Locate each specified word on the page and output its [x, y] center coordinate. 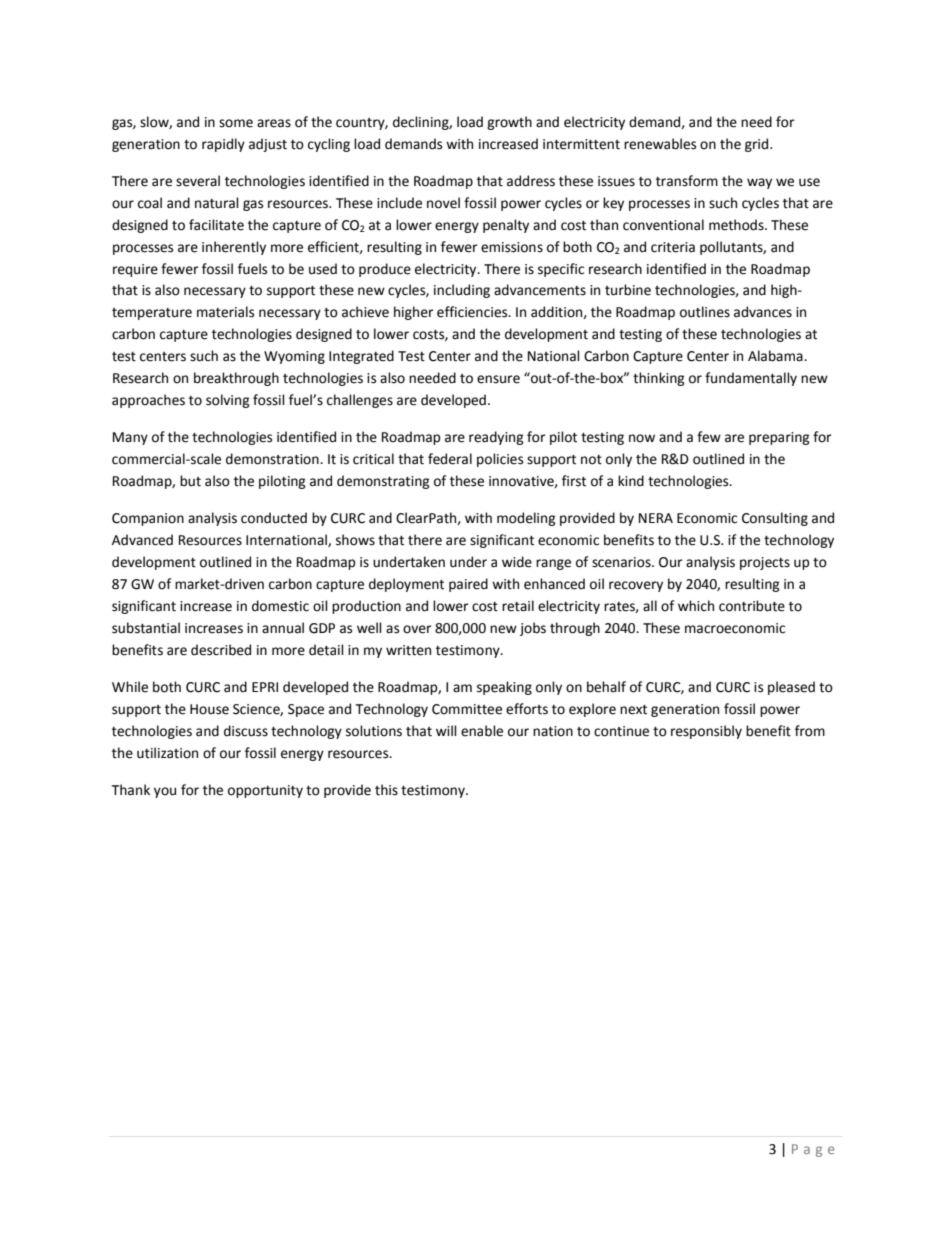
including [462, 291]
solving [228, 401]
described [221, 650]
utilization [167, 753]
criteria [673, 247]
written [408, 650]
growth [509, 123]
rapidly [223, 145]
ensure [498, 379]
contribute [752, 606]
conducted [274, 518]
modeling [526, 519]
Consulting [775, 519]
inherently [234, 248]
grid [758, 145]
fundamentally [751, 379]
